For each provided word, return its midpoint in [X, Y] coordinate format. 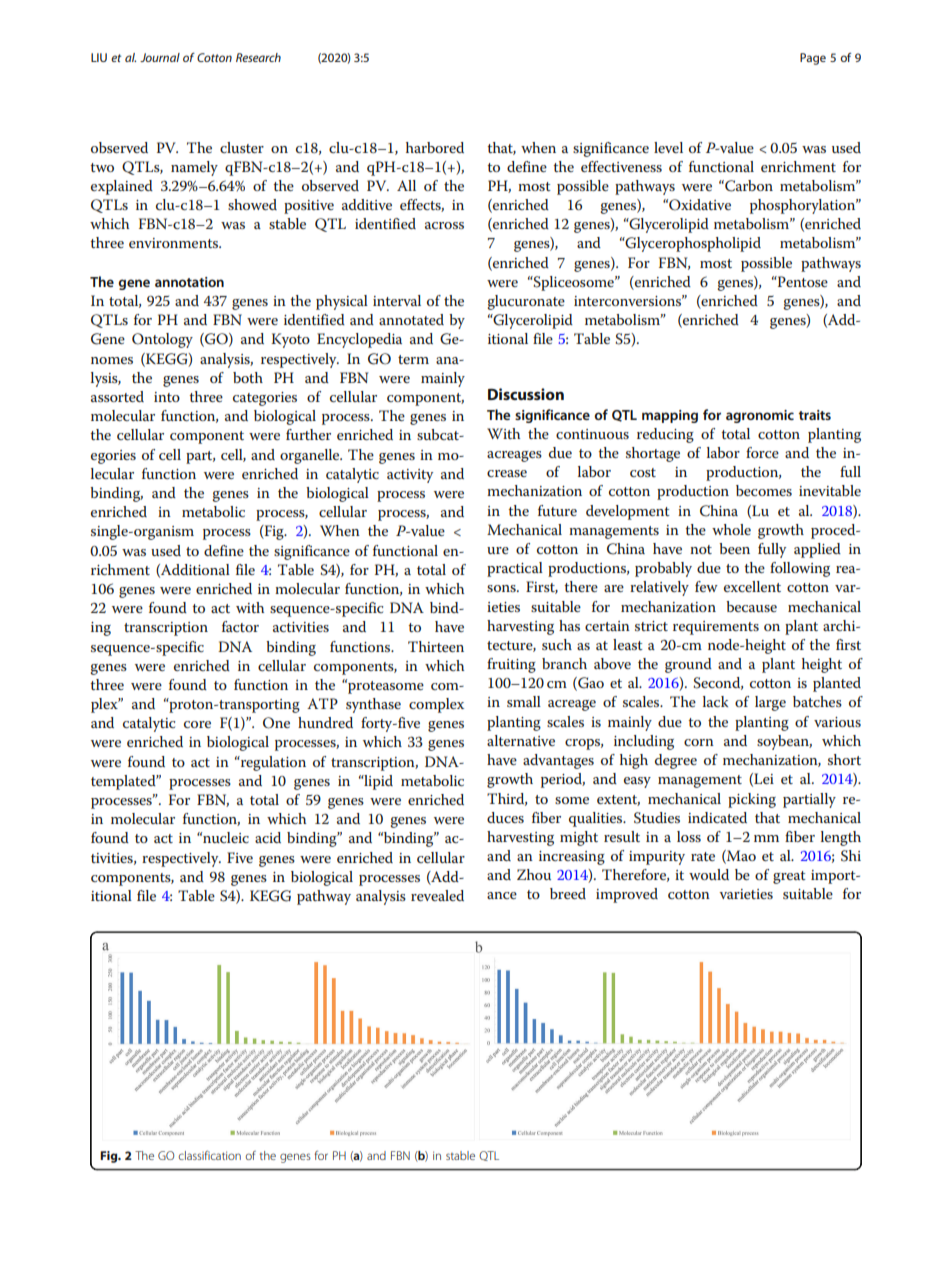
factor [240, 626]
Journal [160, 57]
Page [813, 59]
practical [515, 569]
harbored [435, 147]
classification [210, 1155]
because [751, 606]
